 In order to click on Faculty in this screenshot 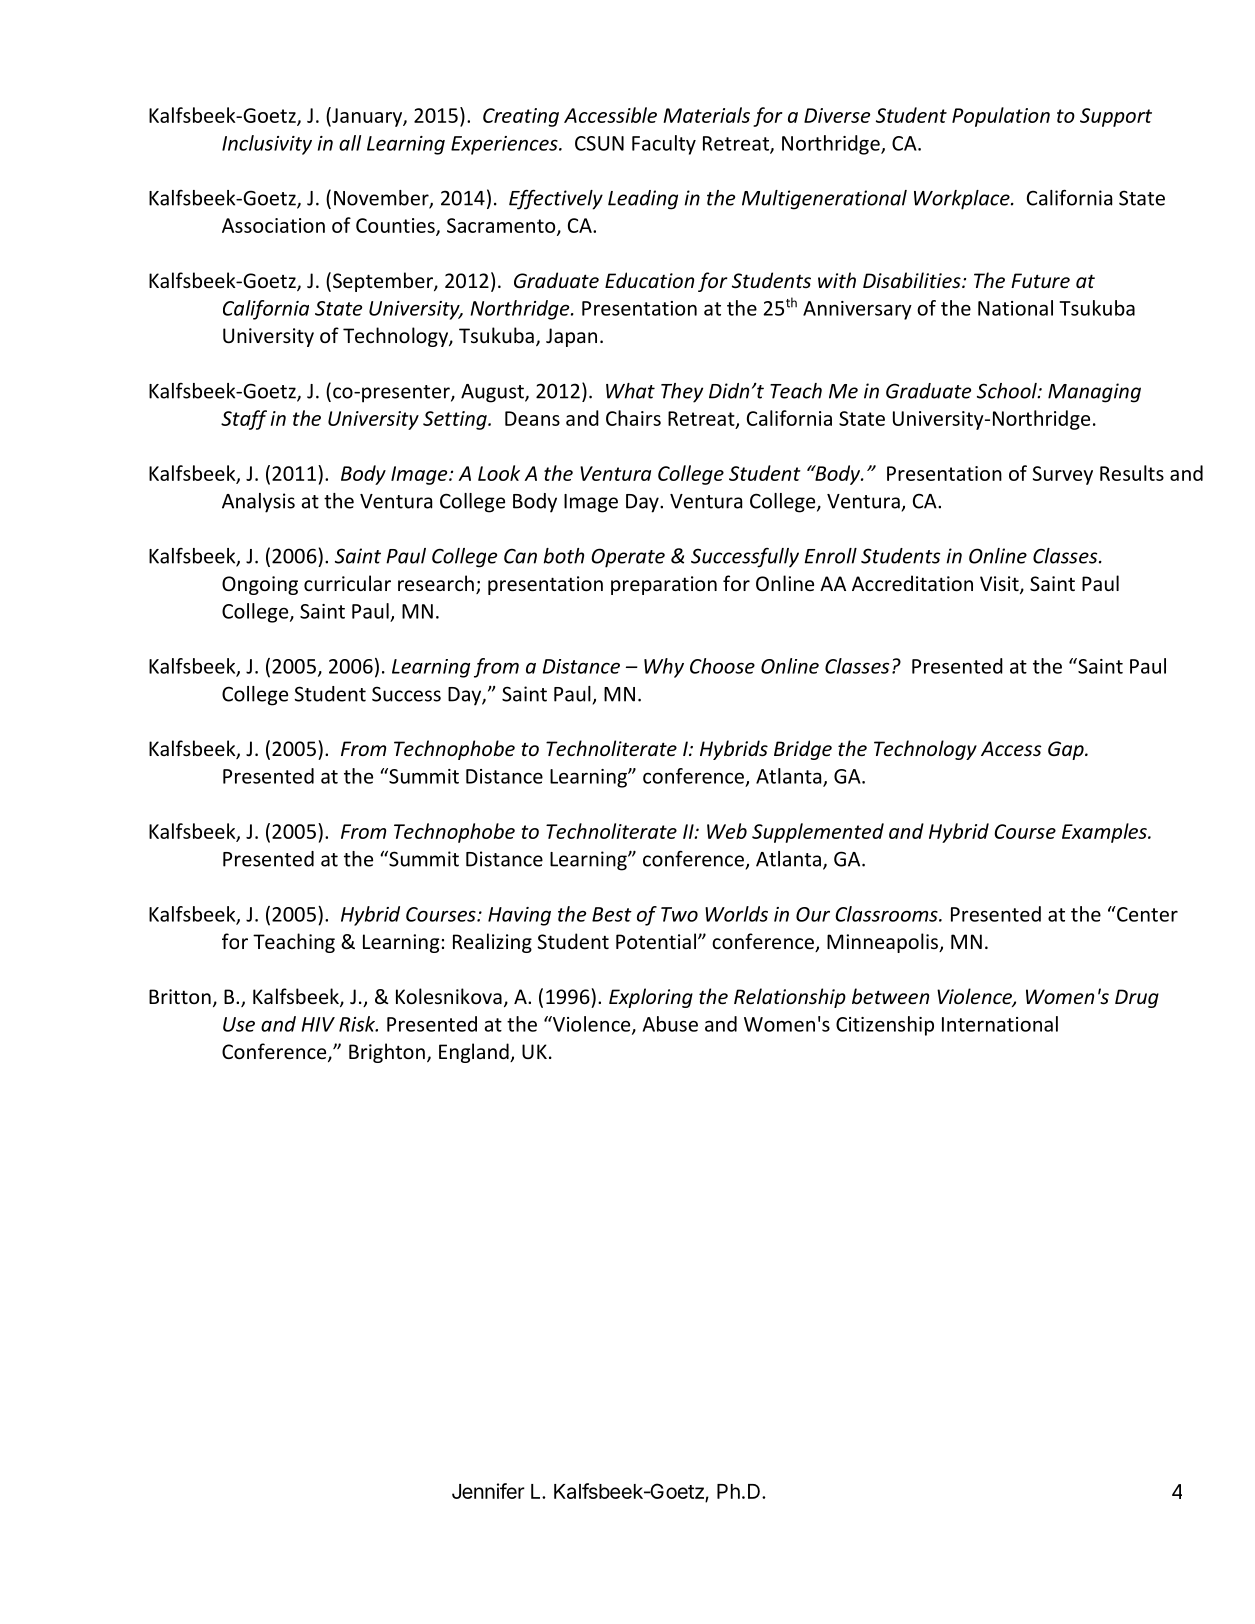, I will do `click(664, 145)`.
